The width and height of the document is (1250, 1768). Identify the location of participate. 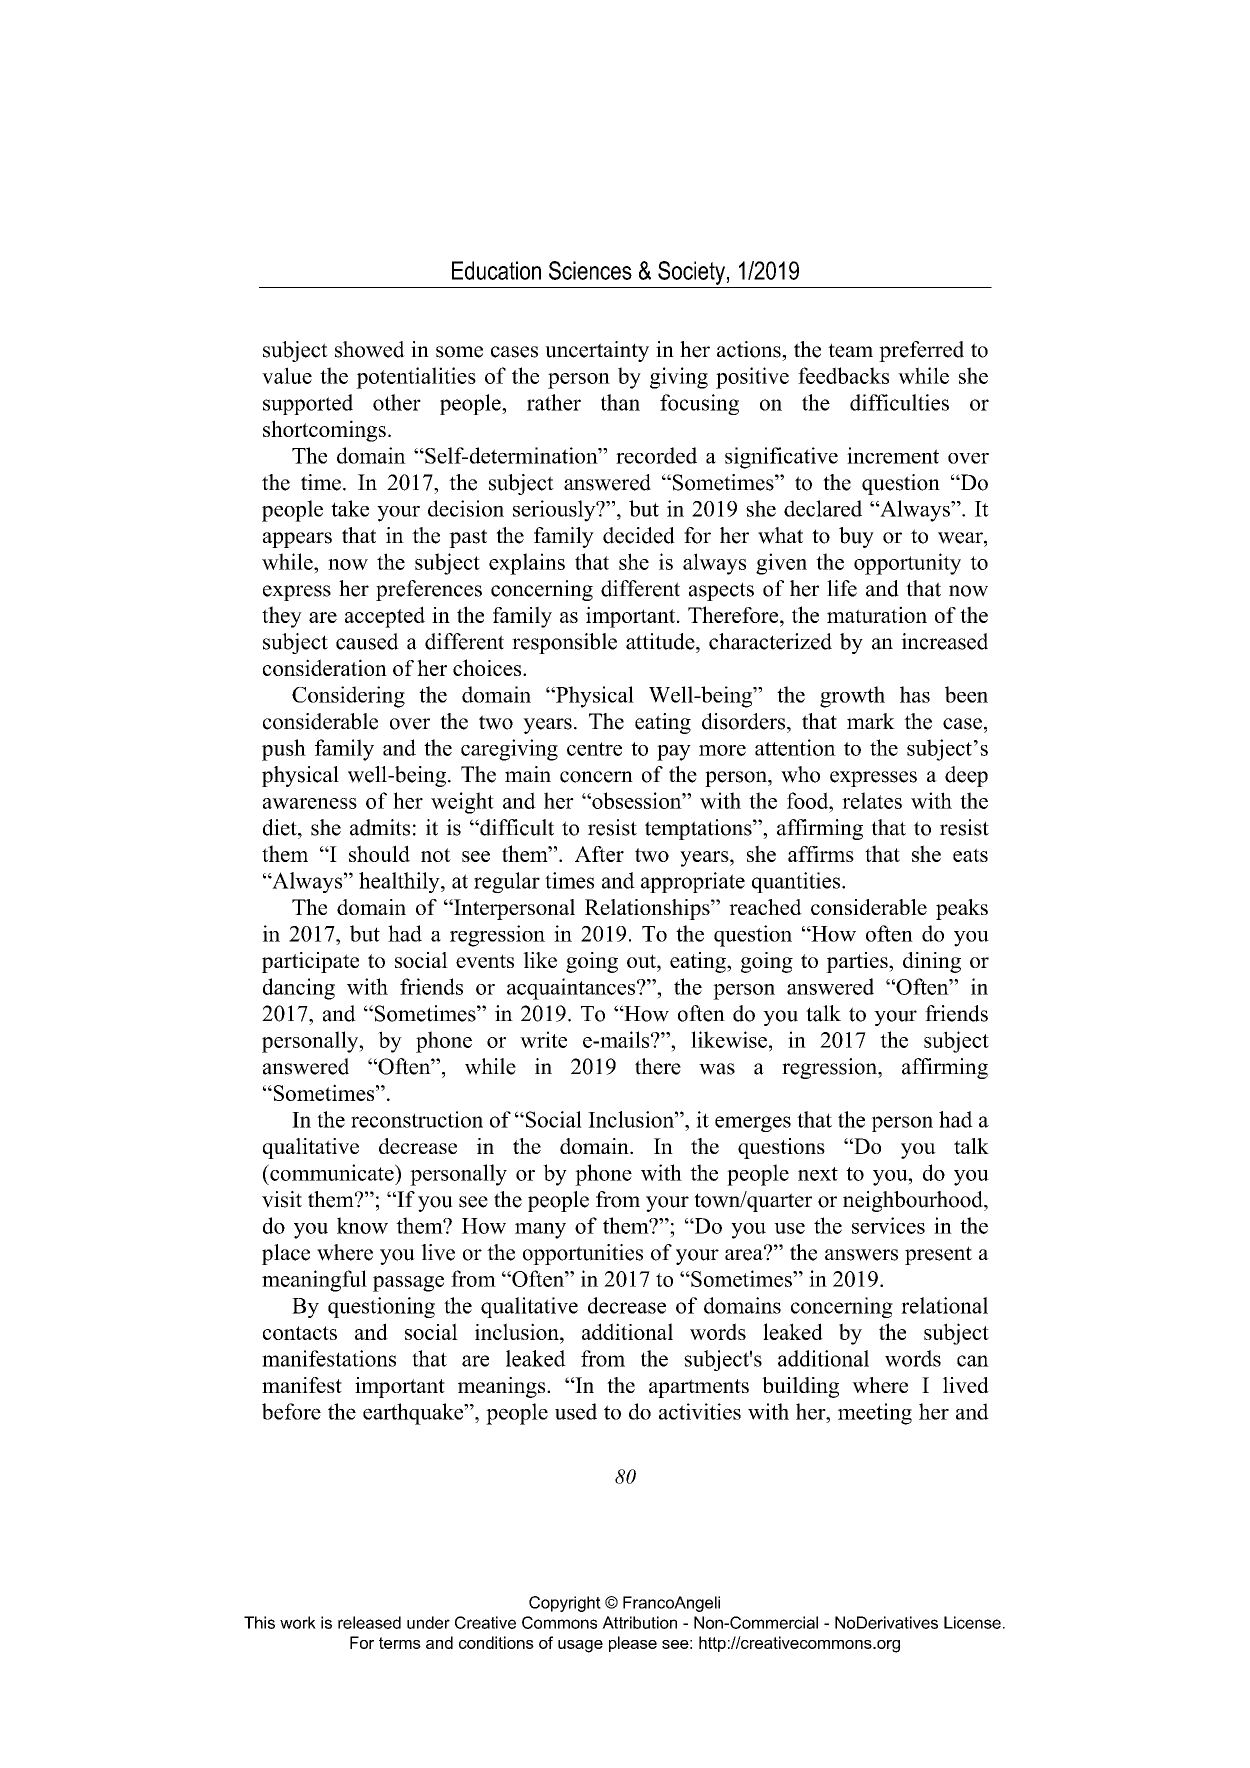
(310, 962).
